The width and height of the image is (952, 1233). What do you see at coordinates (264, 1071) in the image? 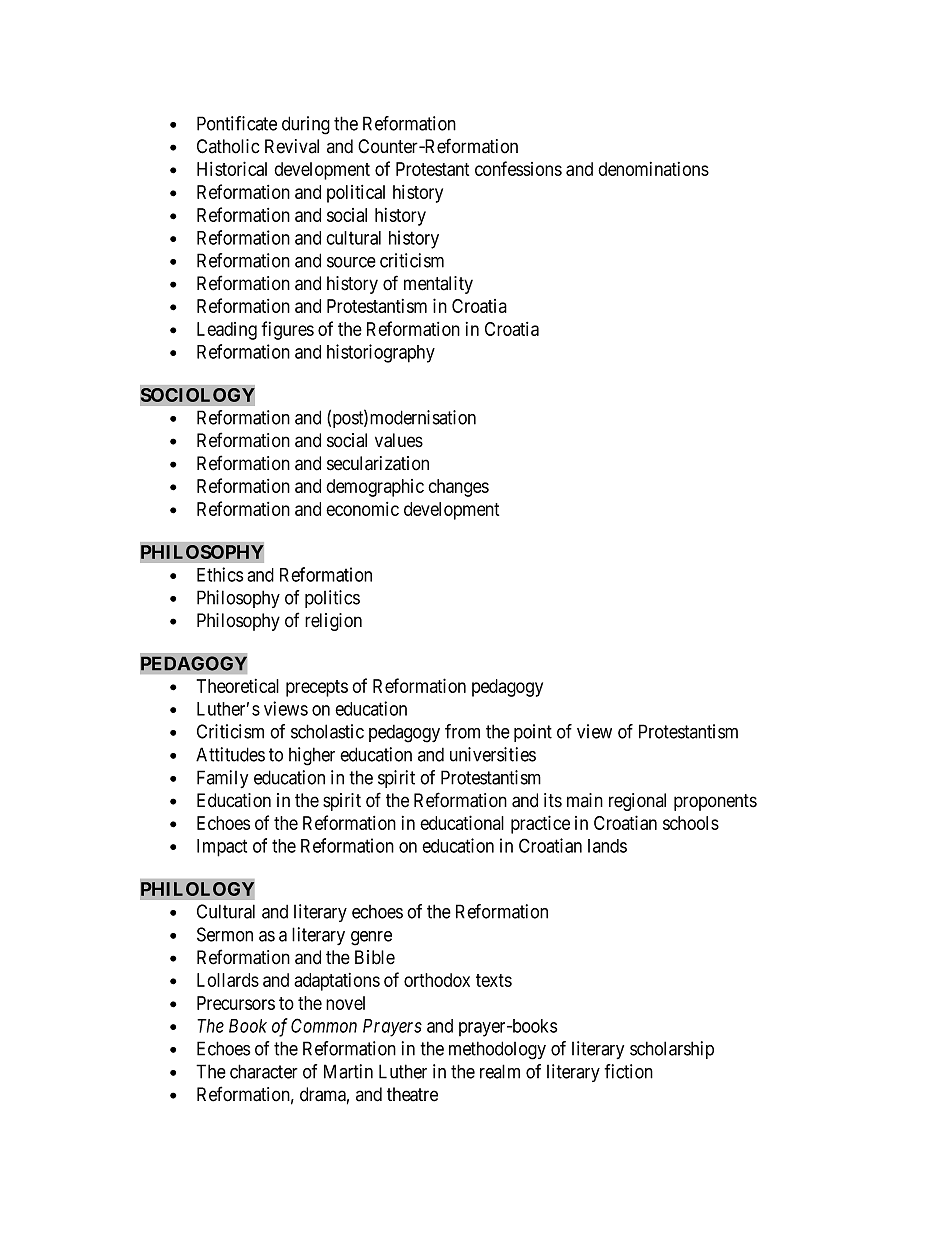
I see `character` at bounding box center [264, 1071].
